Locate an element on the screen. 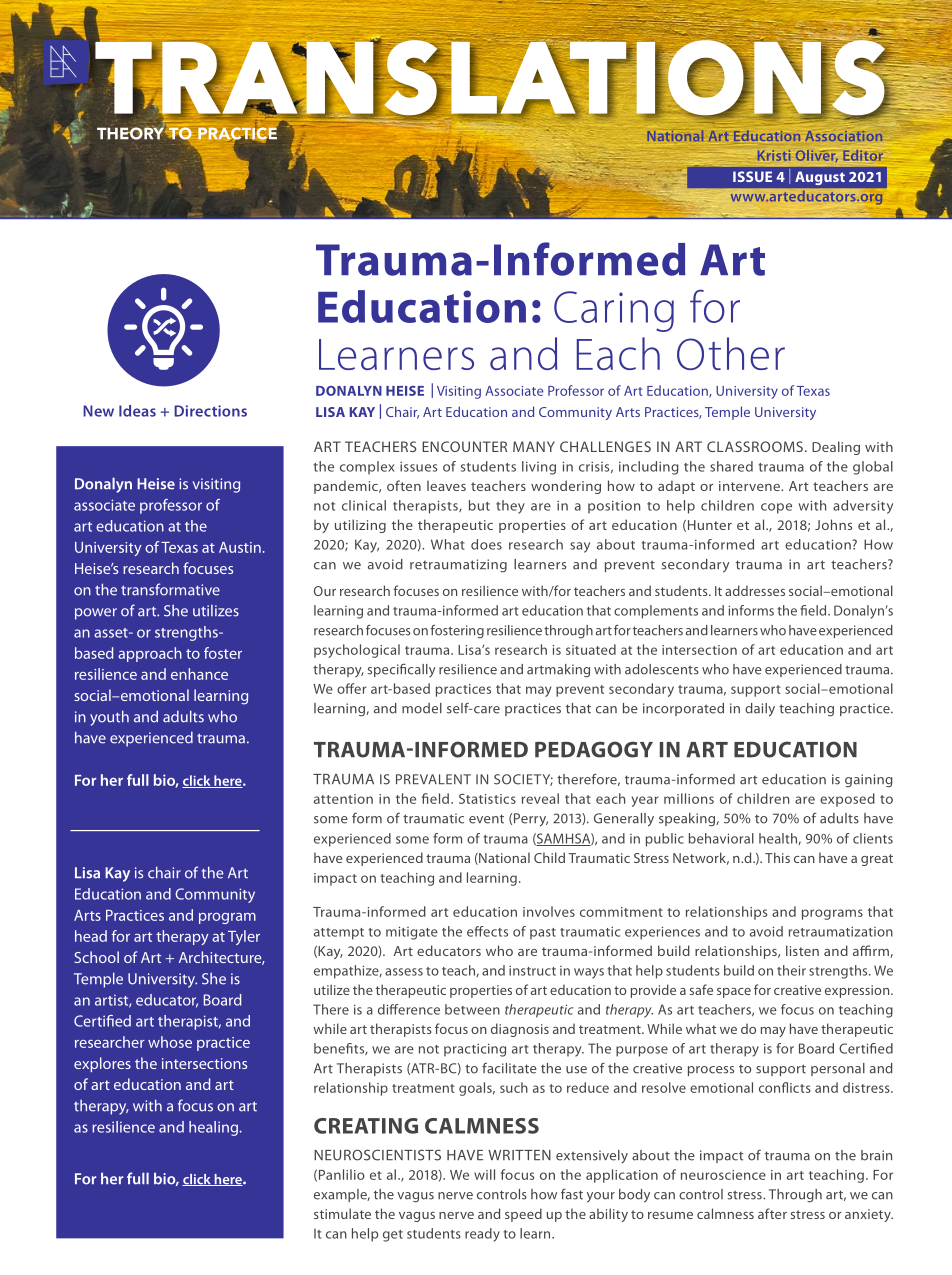  enhance is located at coordinates (199, 674).
